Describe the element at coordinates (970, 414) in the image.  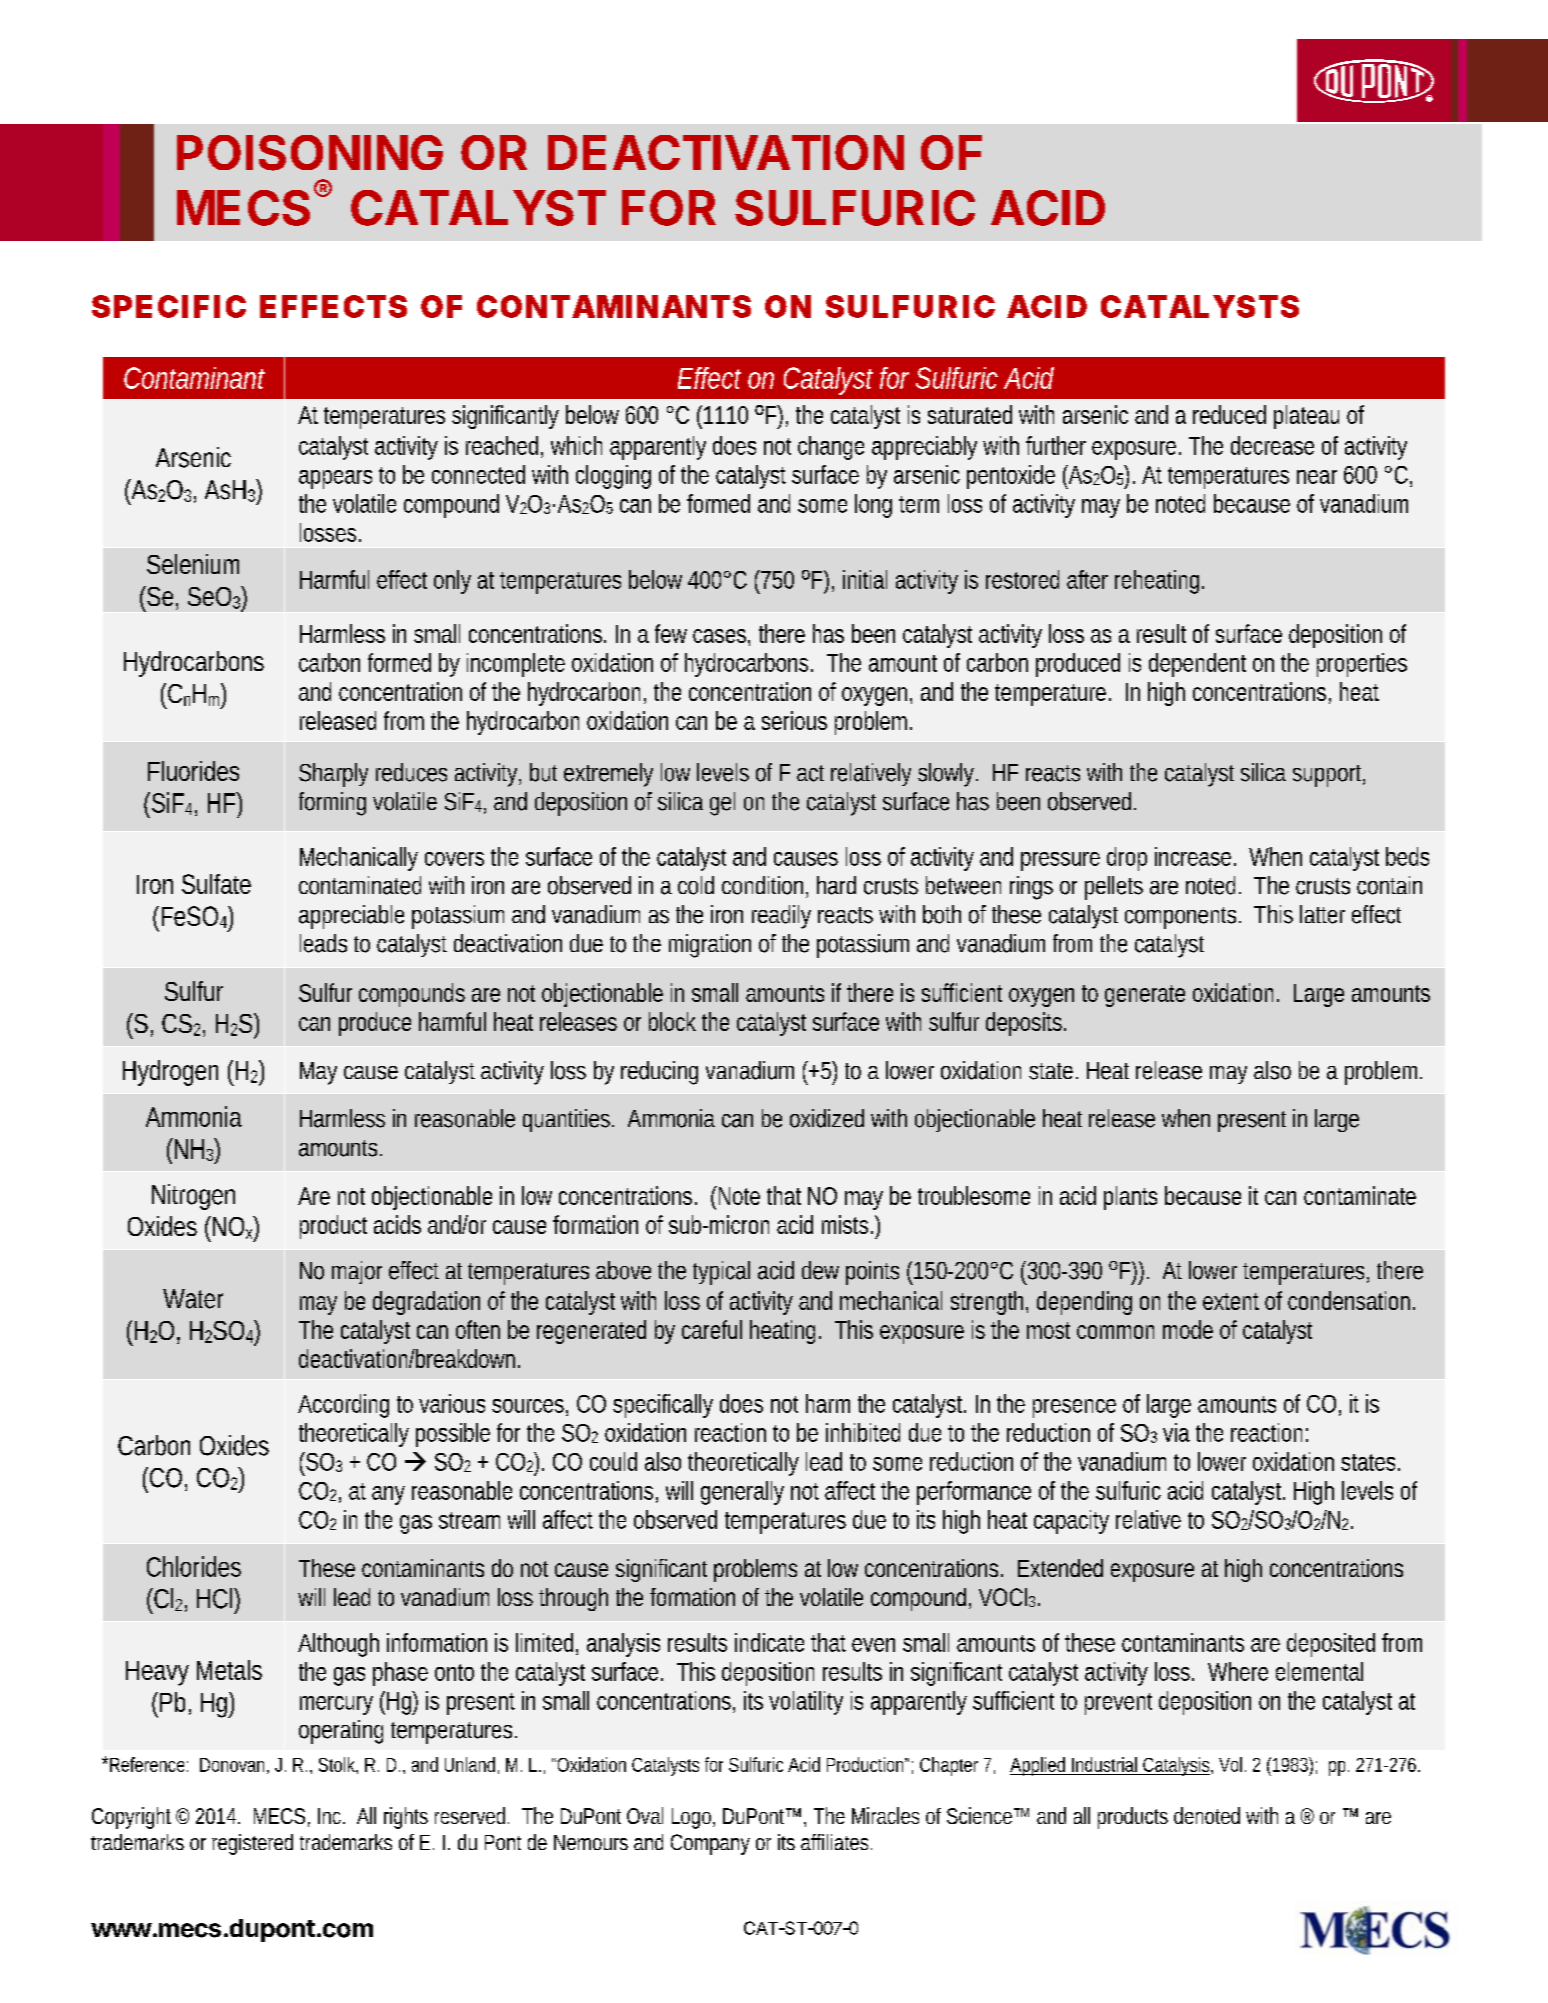
I see `saturated` at that location.
